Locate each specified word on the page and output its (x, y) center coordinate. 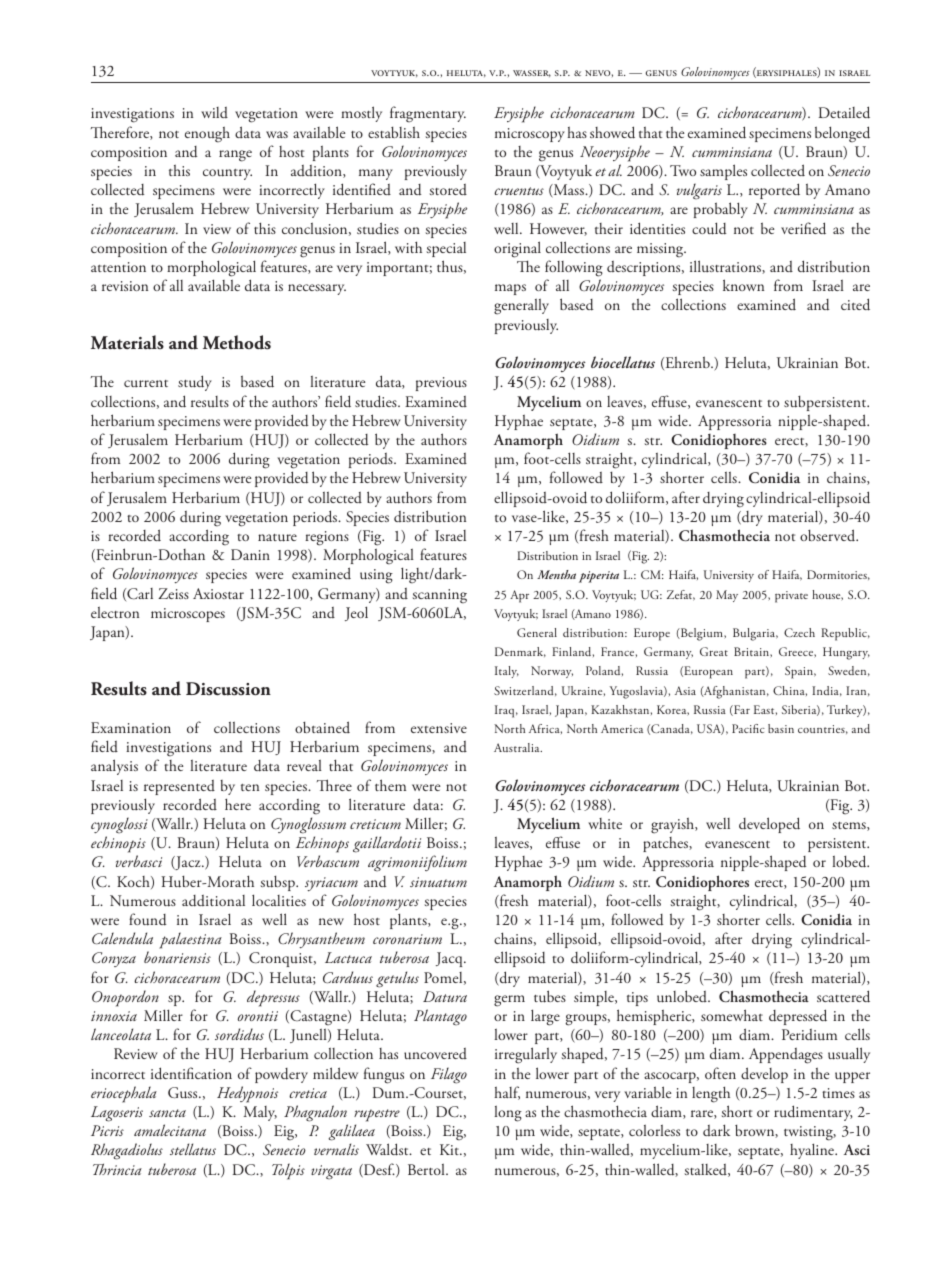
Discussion (228, 689)
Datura (445, 996)
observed (829, 535)
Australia (518, 747)
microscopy (530, 135)
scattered (843, 996)
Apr (519, 596)
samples (723, 172)
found (147, 919)
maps (510, 289)
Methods (237, 342)
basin (781, 728)
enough (207, 134)
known (743, 285)
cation (212, 1074)
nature (277, 538)
